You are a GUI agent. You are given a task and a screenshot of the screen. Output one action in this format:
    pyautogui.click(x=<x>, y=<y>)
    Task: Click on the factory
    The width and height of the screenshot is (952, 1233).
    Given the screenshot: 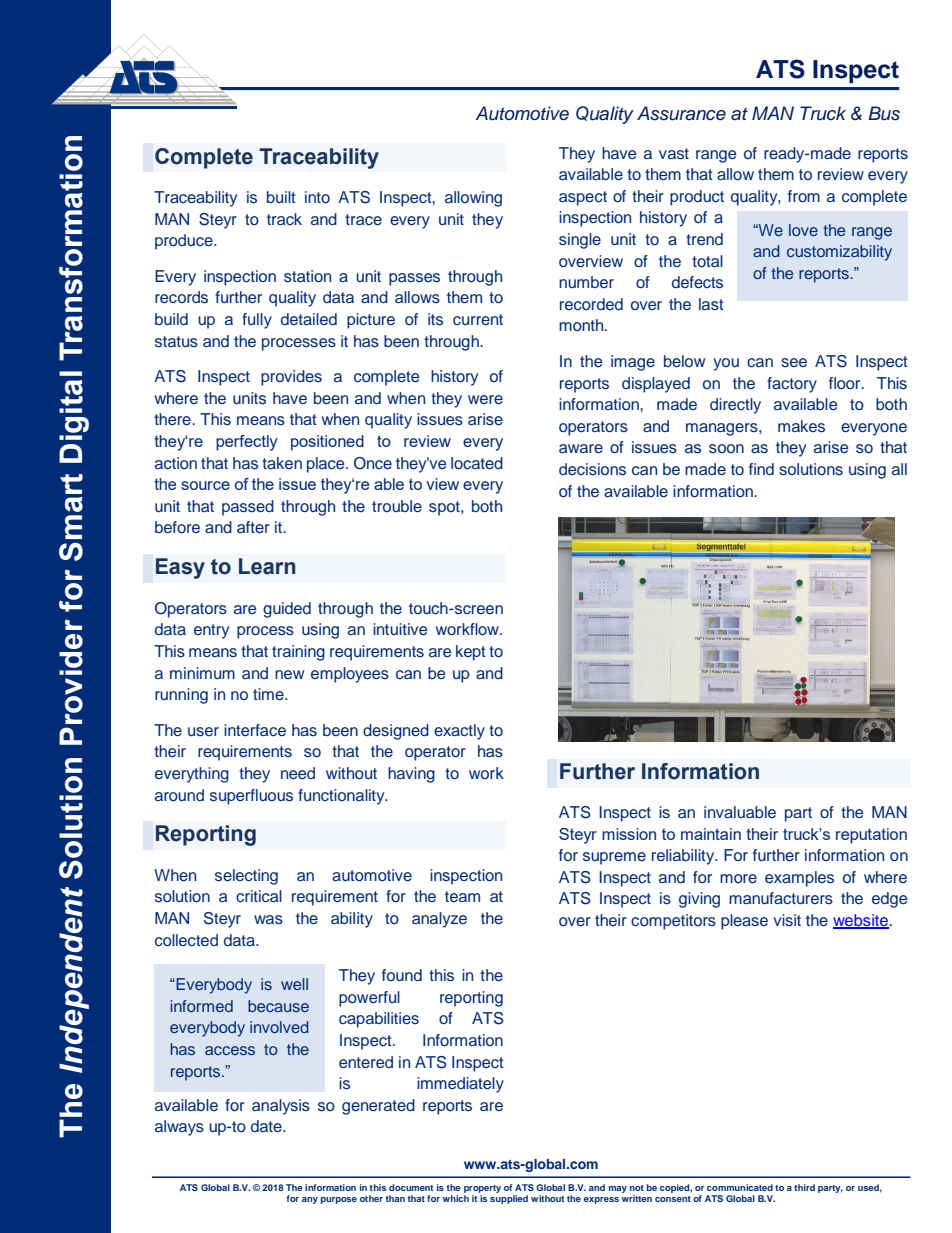 What is the action you would take?
    pyautogui.click(x=792, y=385)
